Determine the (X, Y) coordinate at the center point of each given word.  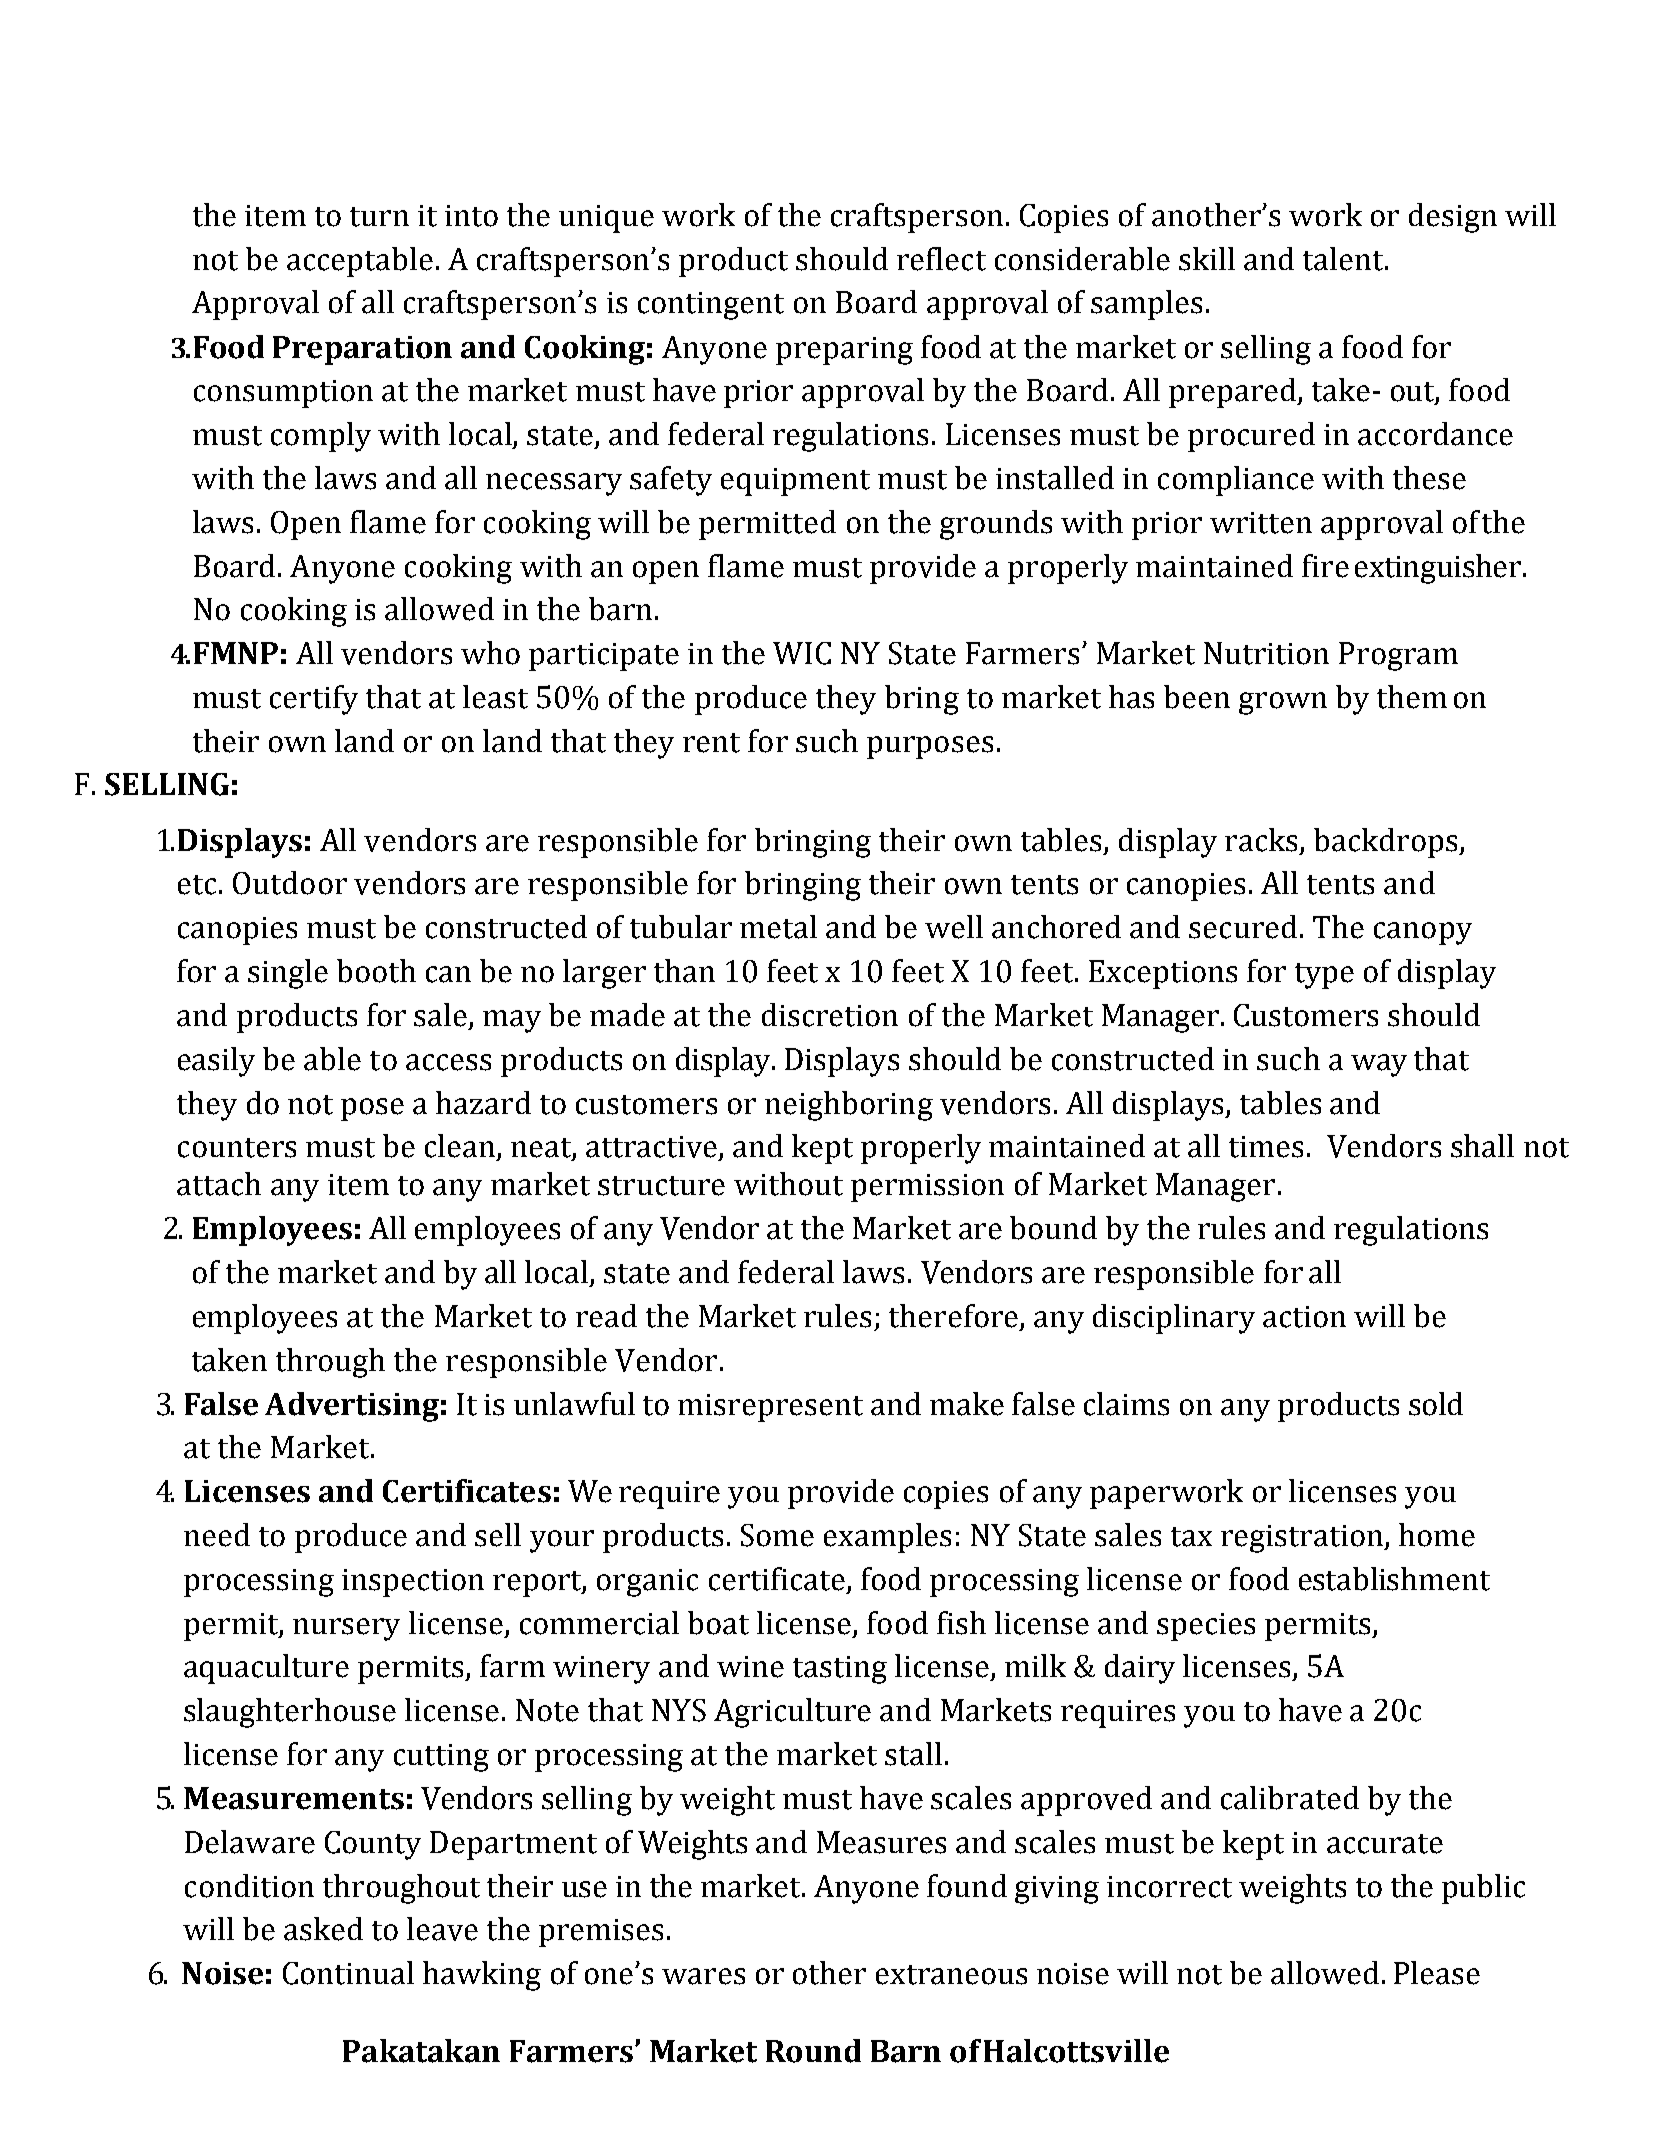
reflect (941, 259)
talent (1344, 259)
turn (379, 217)
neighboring (849, 1106)
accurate (1385, 1844)
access (448, 1062)
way (1379, 1065)
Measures (881, 1842)
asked (323, 1929)
